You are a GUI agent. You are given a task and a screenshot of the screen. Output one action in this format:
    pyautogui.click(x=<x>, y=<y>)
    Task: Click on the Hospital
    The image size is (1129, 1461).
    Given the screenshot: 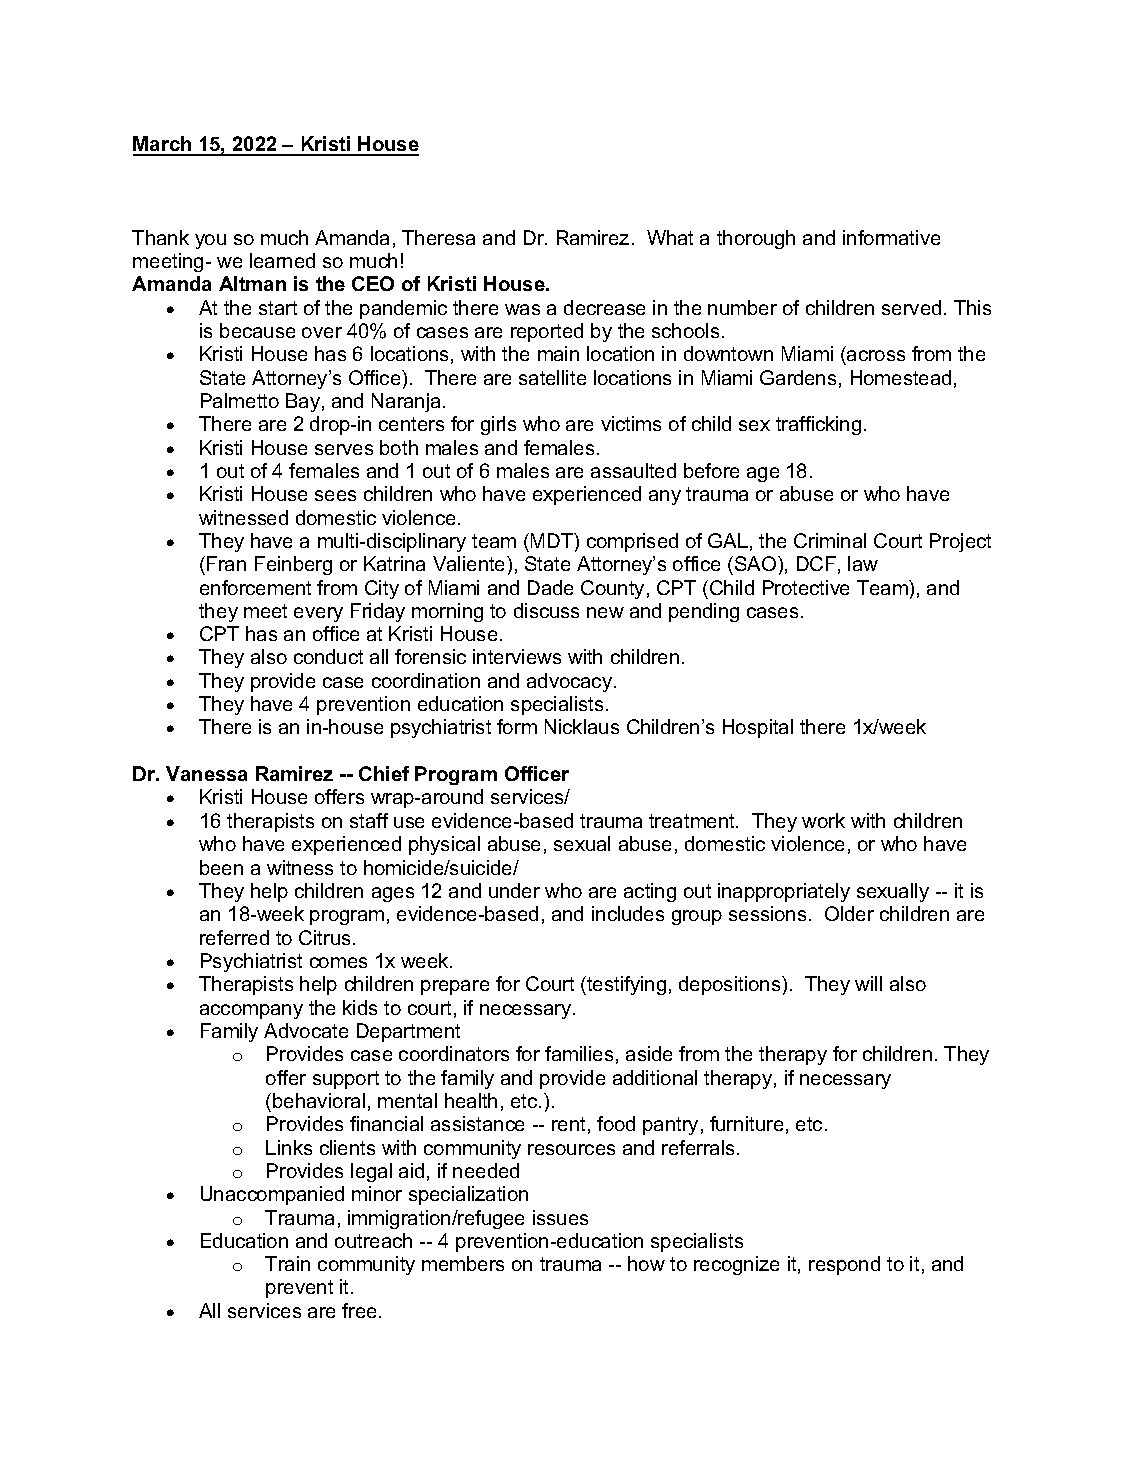 What is the action you would take?
    pyautogui.click(x=758, y=728)
